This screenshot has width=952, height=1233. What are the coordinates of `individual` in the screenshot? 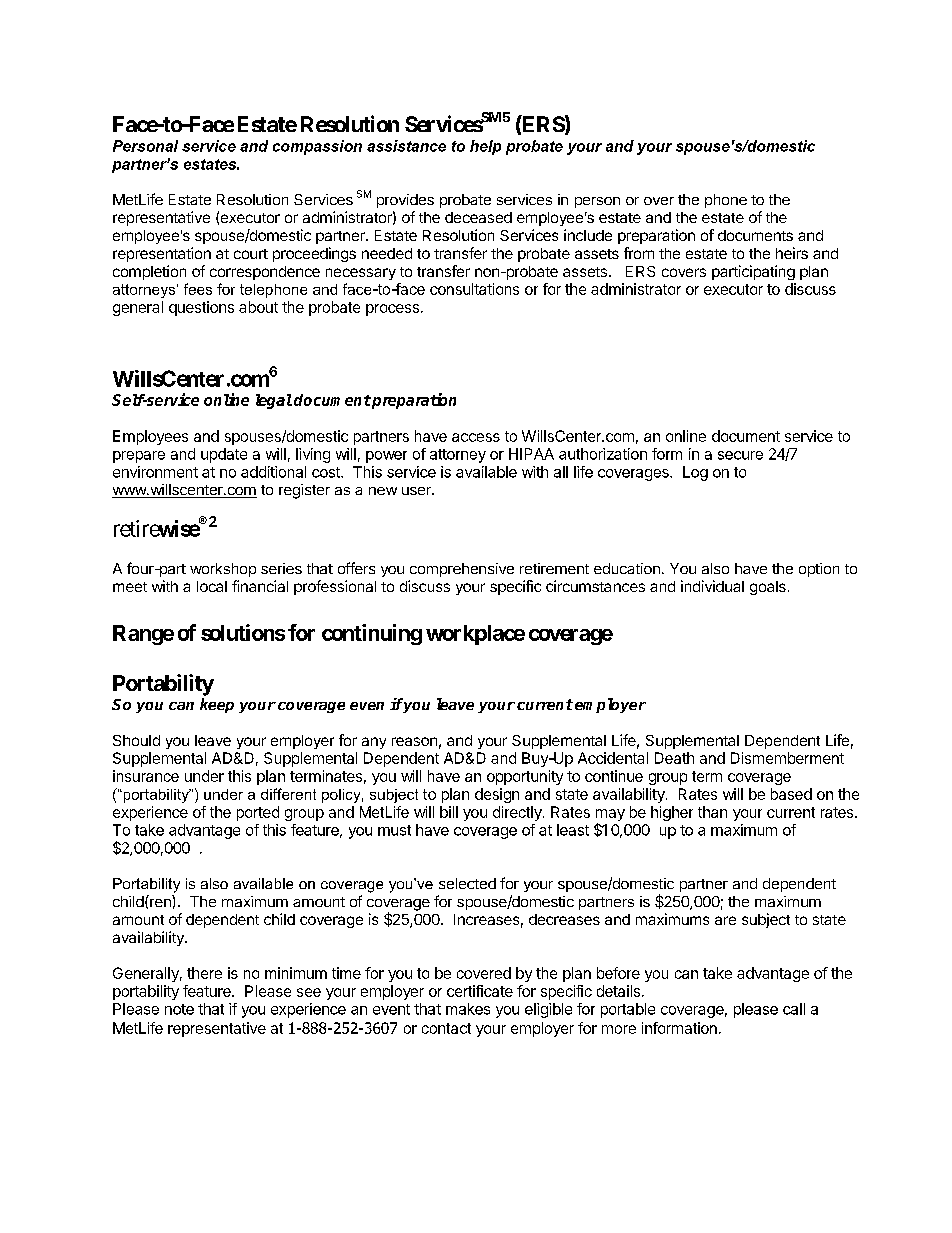 It's located at (712, 586).
